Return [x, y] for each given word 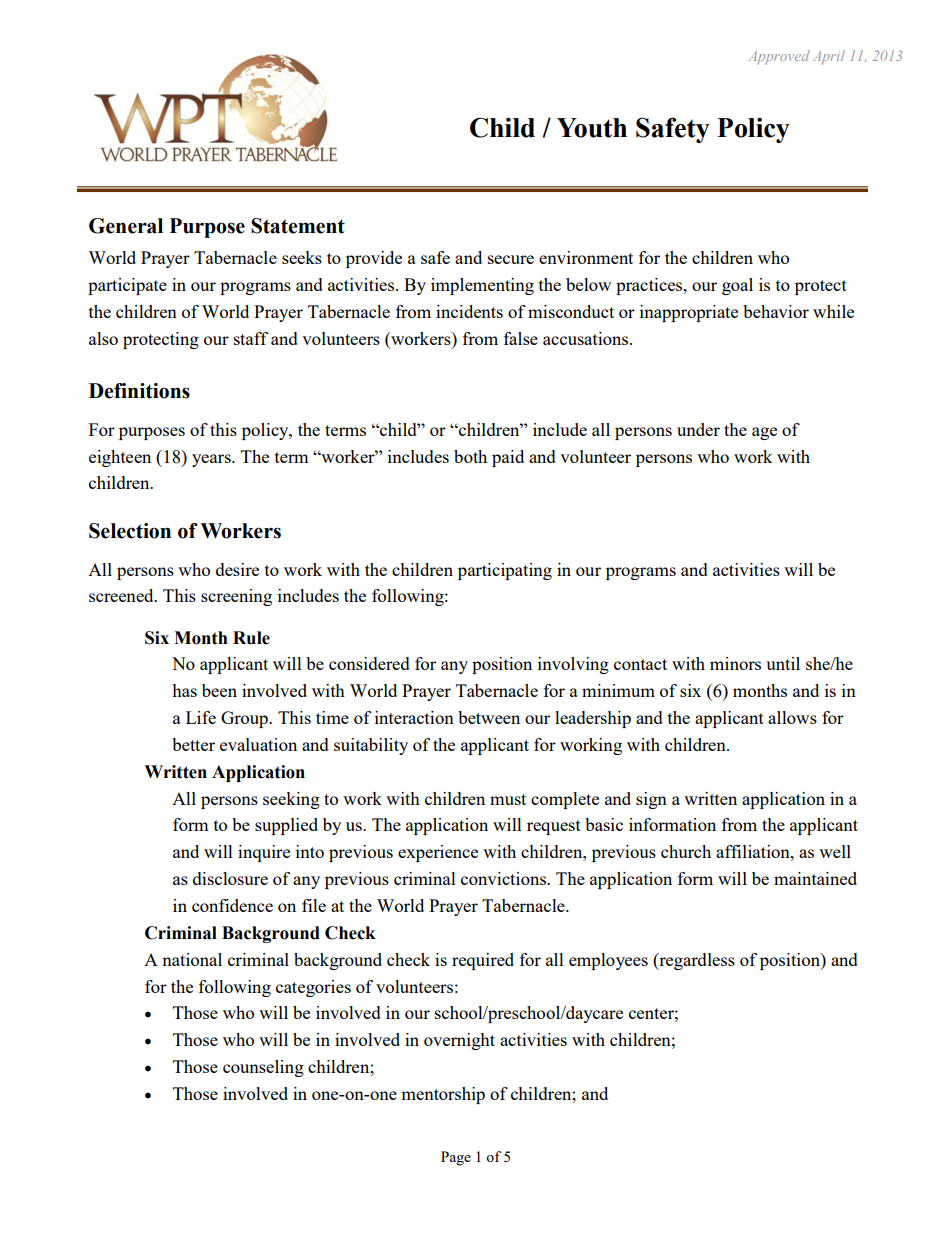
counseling [263, 1068]
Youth [592, 128]
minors [735, 663]
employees [608, 961]
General [126, 226]
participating [505, 571]
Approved [779, 57]
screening [236, 597]
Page [456, 1158]
